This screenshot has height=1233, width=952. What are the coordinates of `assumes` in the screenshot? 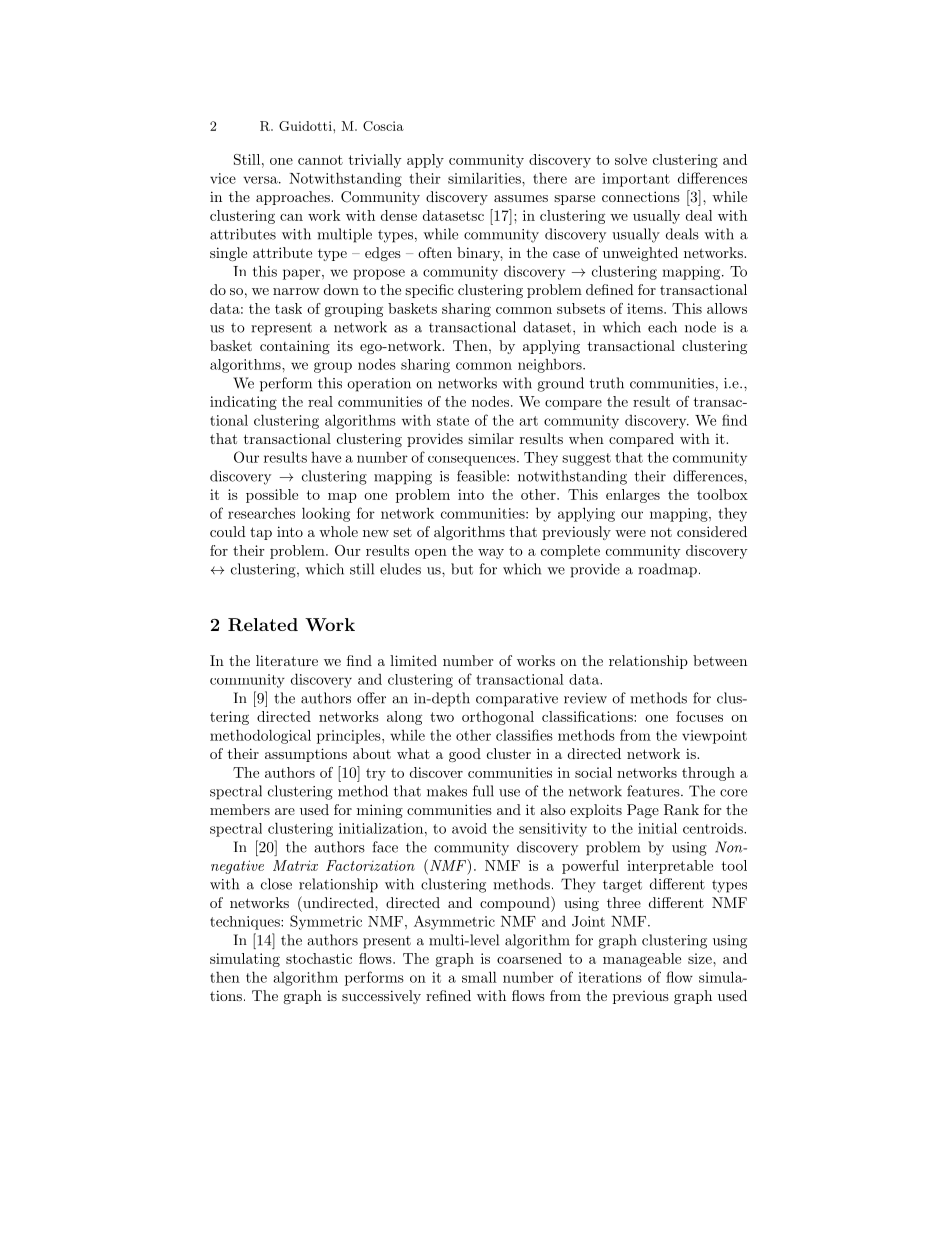 It's located at (521, 198).
